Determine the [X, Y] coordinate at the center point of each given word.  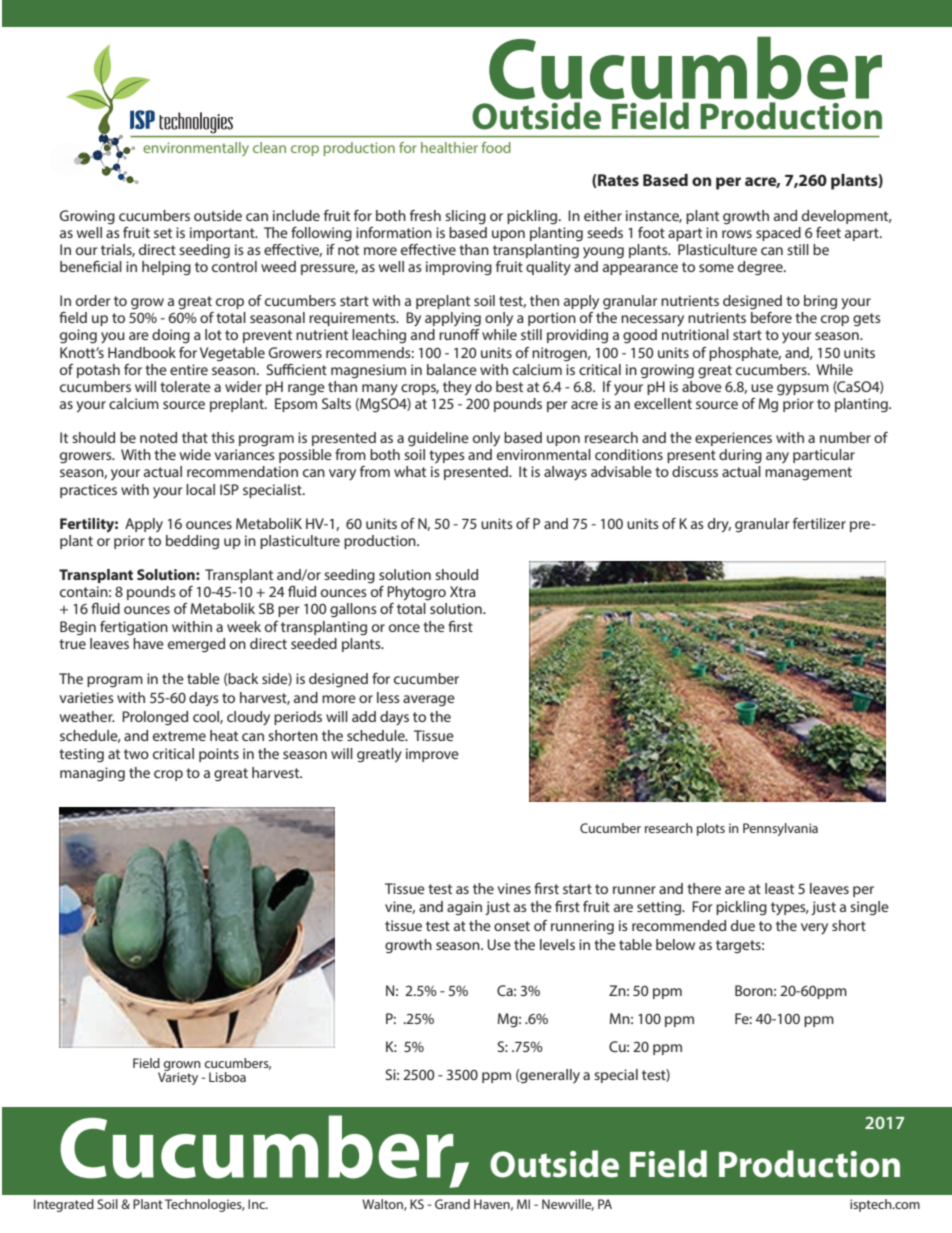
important [223, 234]
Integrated [64, 1205]
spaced [778, 234]
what [410, 471]
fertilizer [819, 523]
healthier [449, 147]
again [464, 908]
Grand [452, 1204]
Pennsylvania [780, 829]
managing [92, 774]
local [200, 489]
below [675, 944]
